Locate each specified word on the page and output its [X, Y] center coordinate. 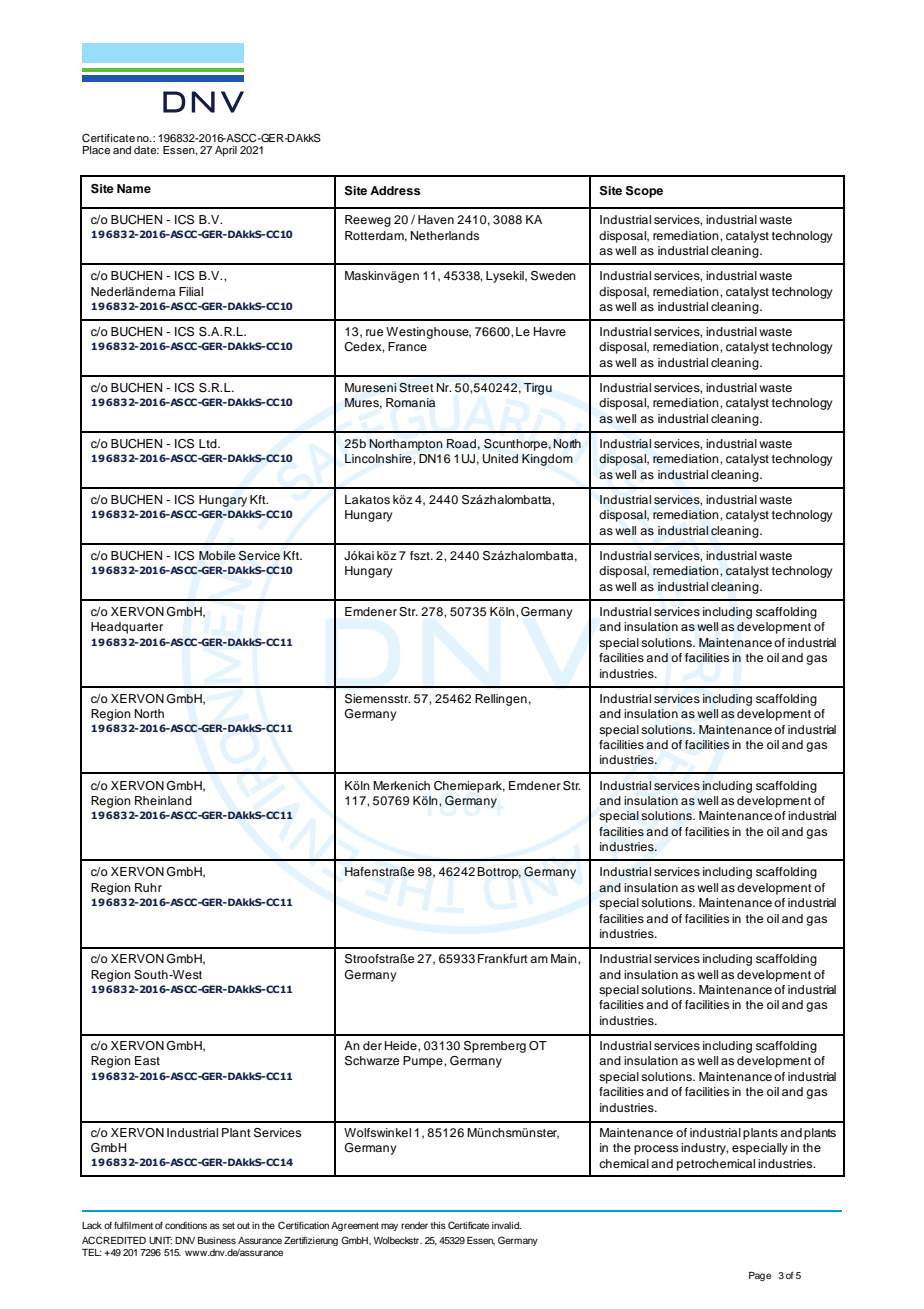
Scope [644, 192]
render [414, 1225]
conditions [186, 1225]
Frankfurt [503, 958]
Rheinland [163, 800]
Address [395, 190]
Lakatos [367, 499]
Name [134, 188]
